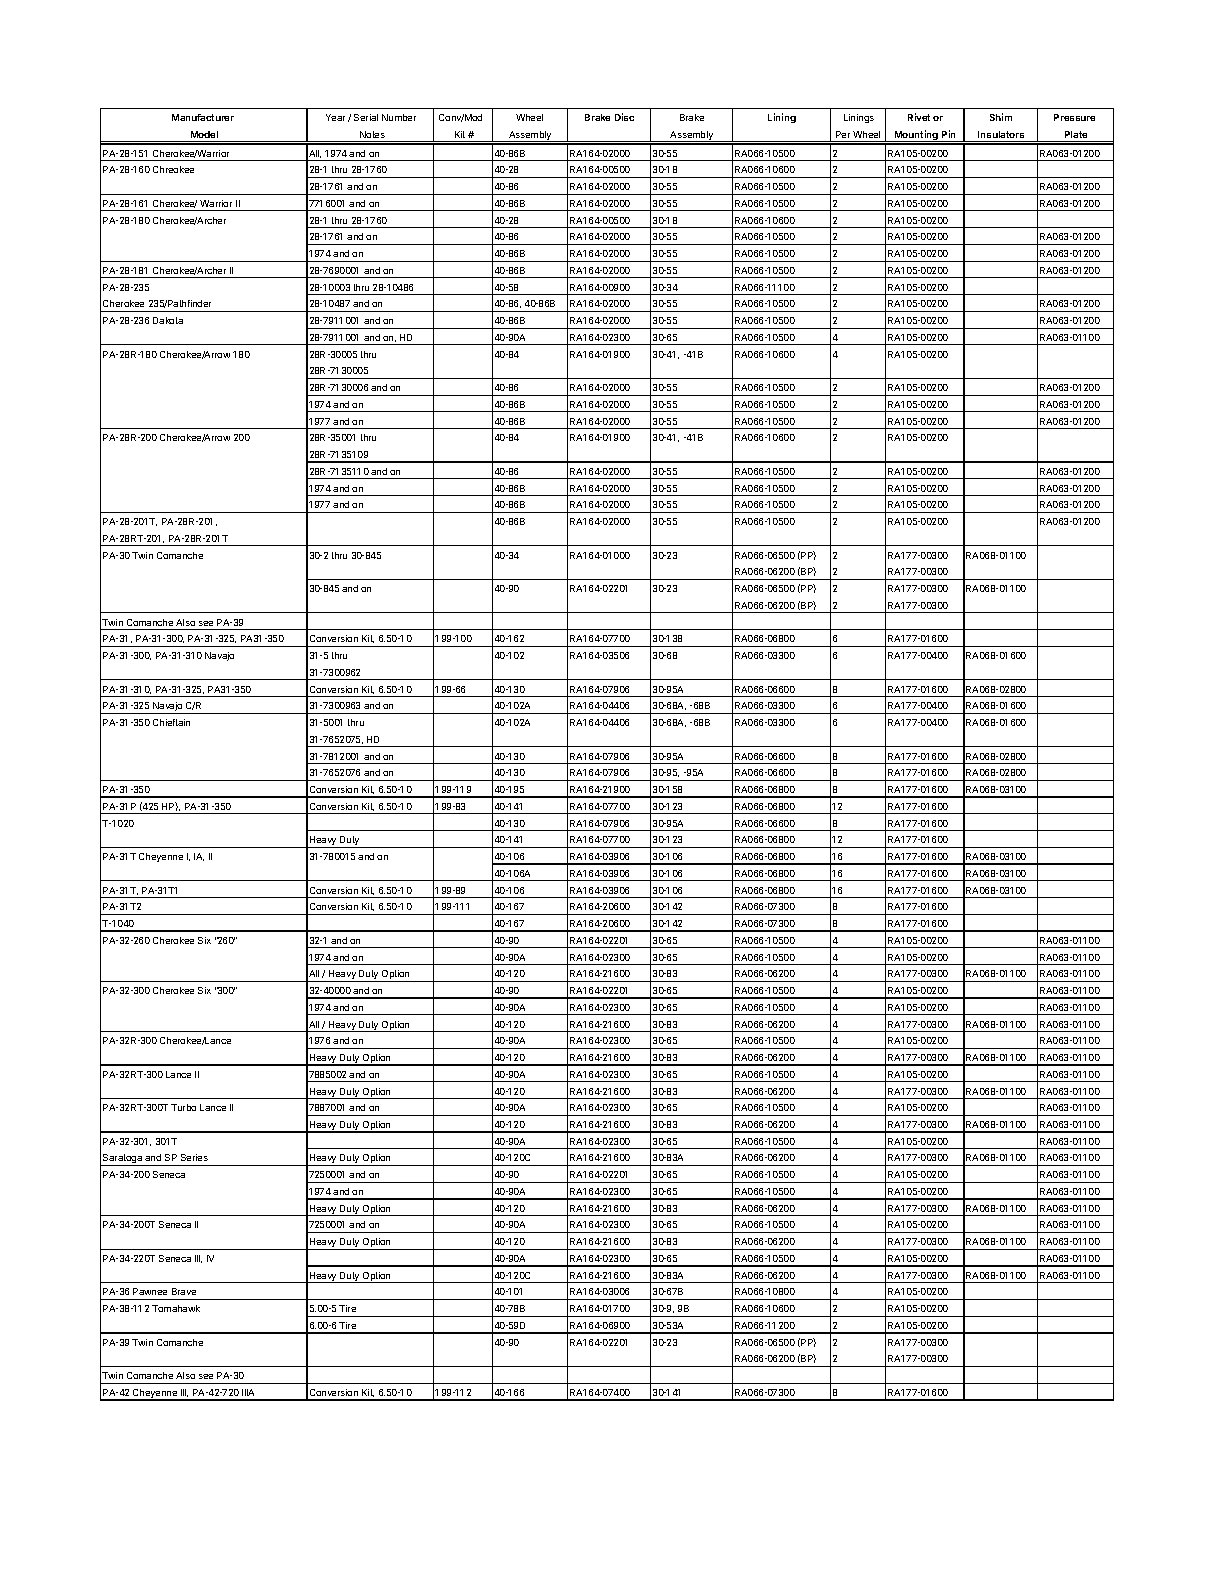 The image size is (1220, 1579). I want to click on Notes, so click(372, 134).
